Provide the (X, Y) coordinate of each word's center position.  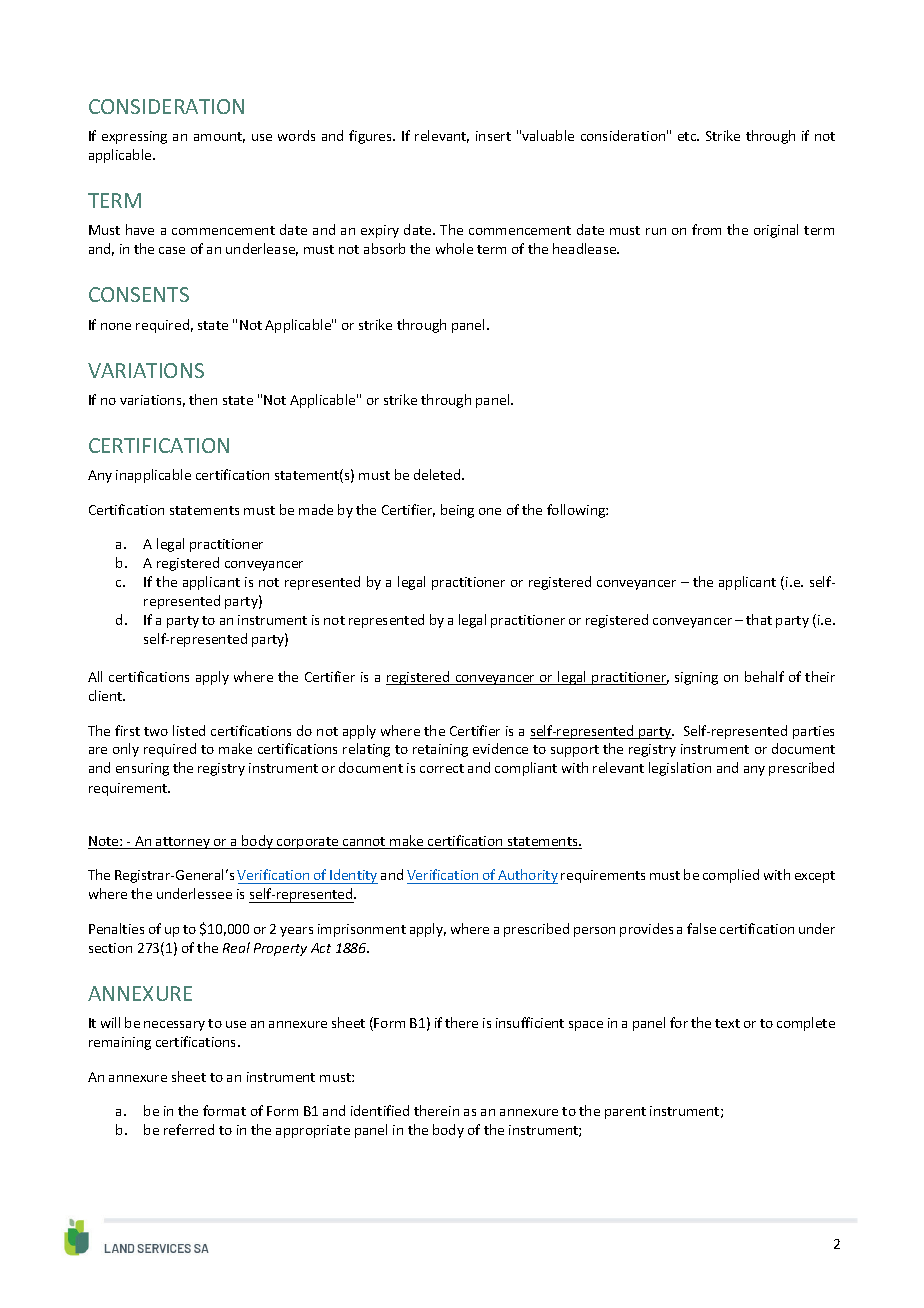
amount (219, 137)
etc (688, 136)
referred (189, 1129)
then (203, 399)
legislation (680, 769)
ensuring (142, 769)
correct (442, 768)
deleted (438, 474)
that (759, 619)
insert (493, 136)
